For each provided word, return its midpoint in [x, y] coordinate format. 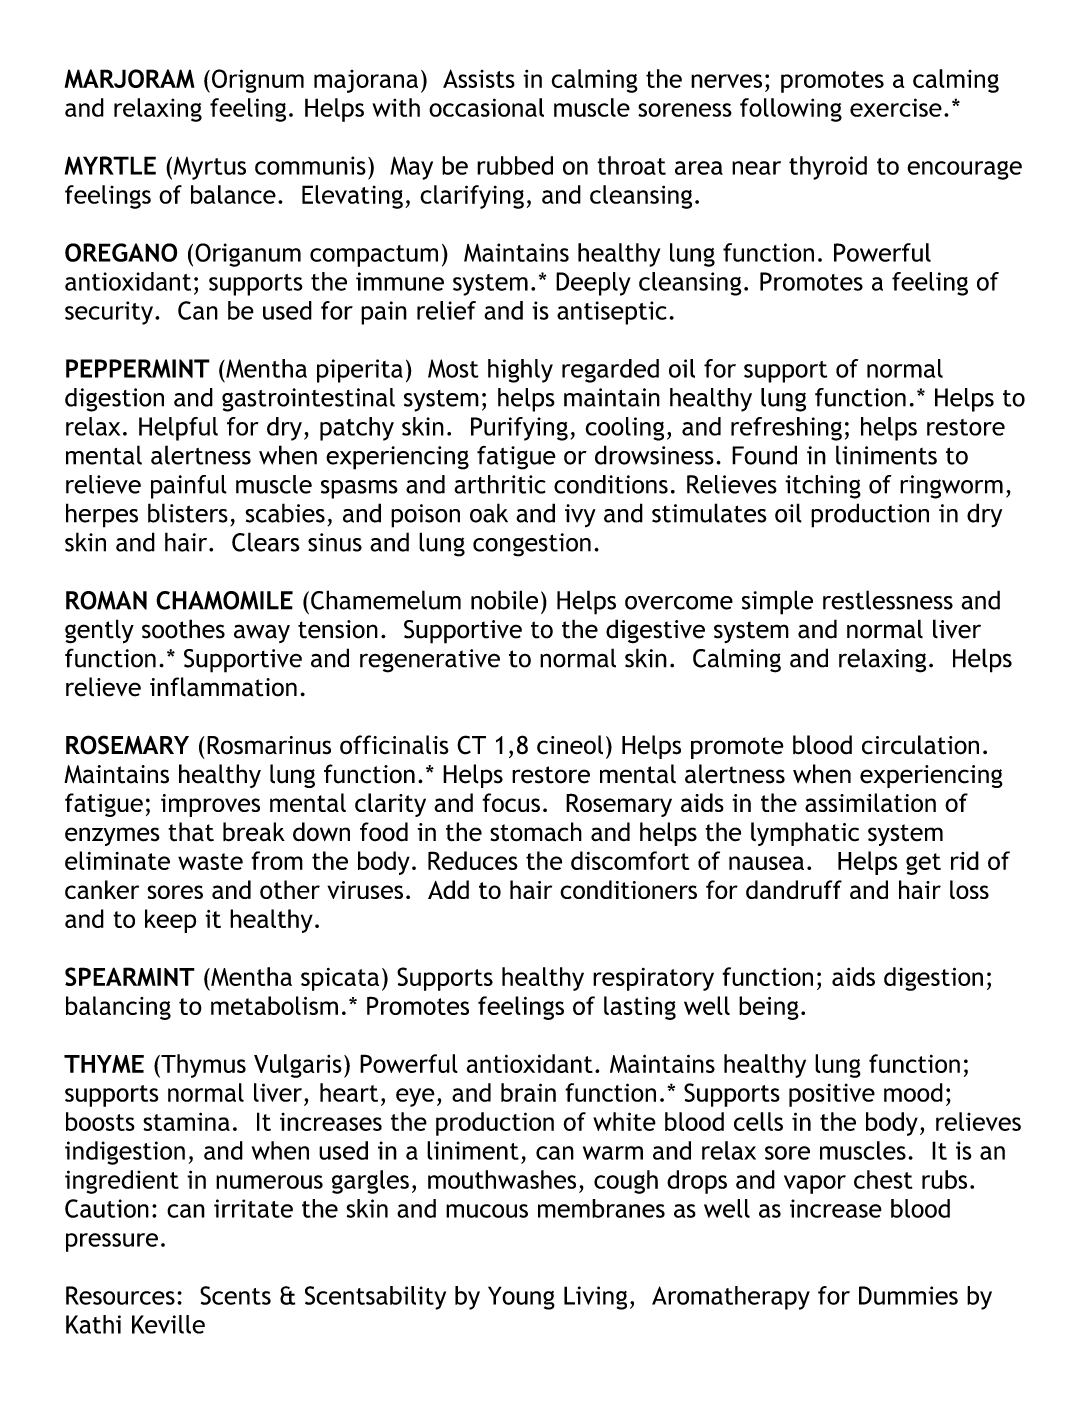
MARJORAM [130, 78]
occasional [486, 107]
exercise [896, 107]
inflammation [223, 687]
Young [521, 1298]
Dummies [908, 1295]
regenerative [430, 661]
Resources [120, 1295]
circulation [920, 745]
